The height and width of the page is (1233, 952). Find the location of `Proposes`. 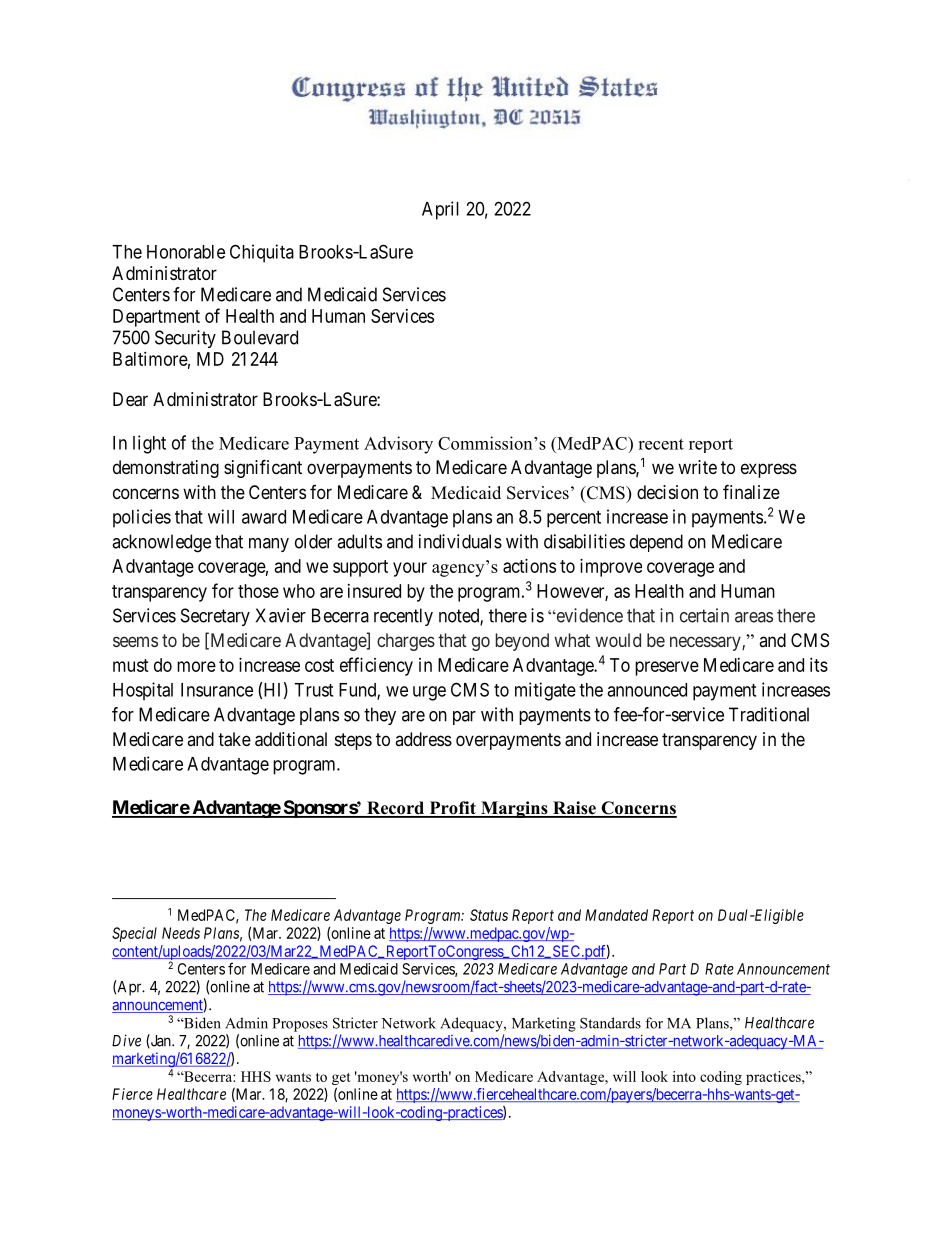

Proposes is located at coordinates (300, 1025).
